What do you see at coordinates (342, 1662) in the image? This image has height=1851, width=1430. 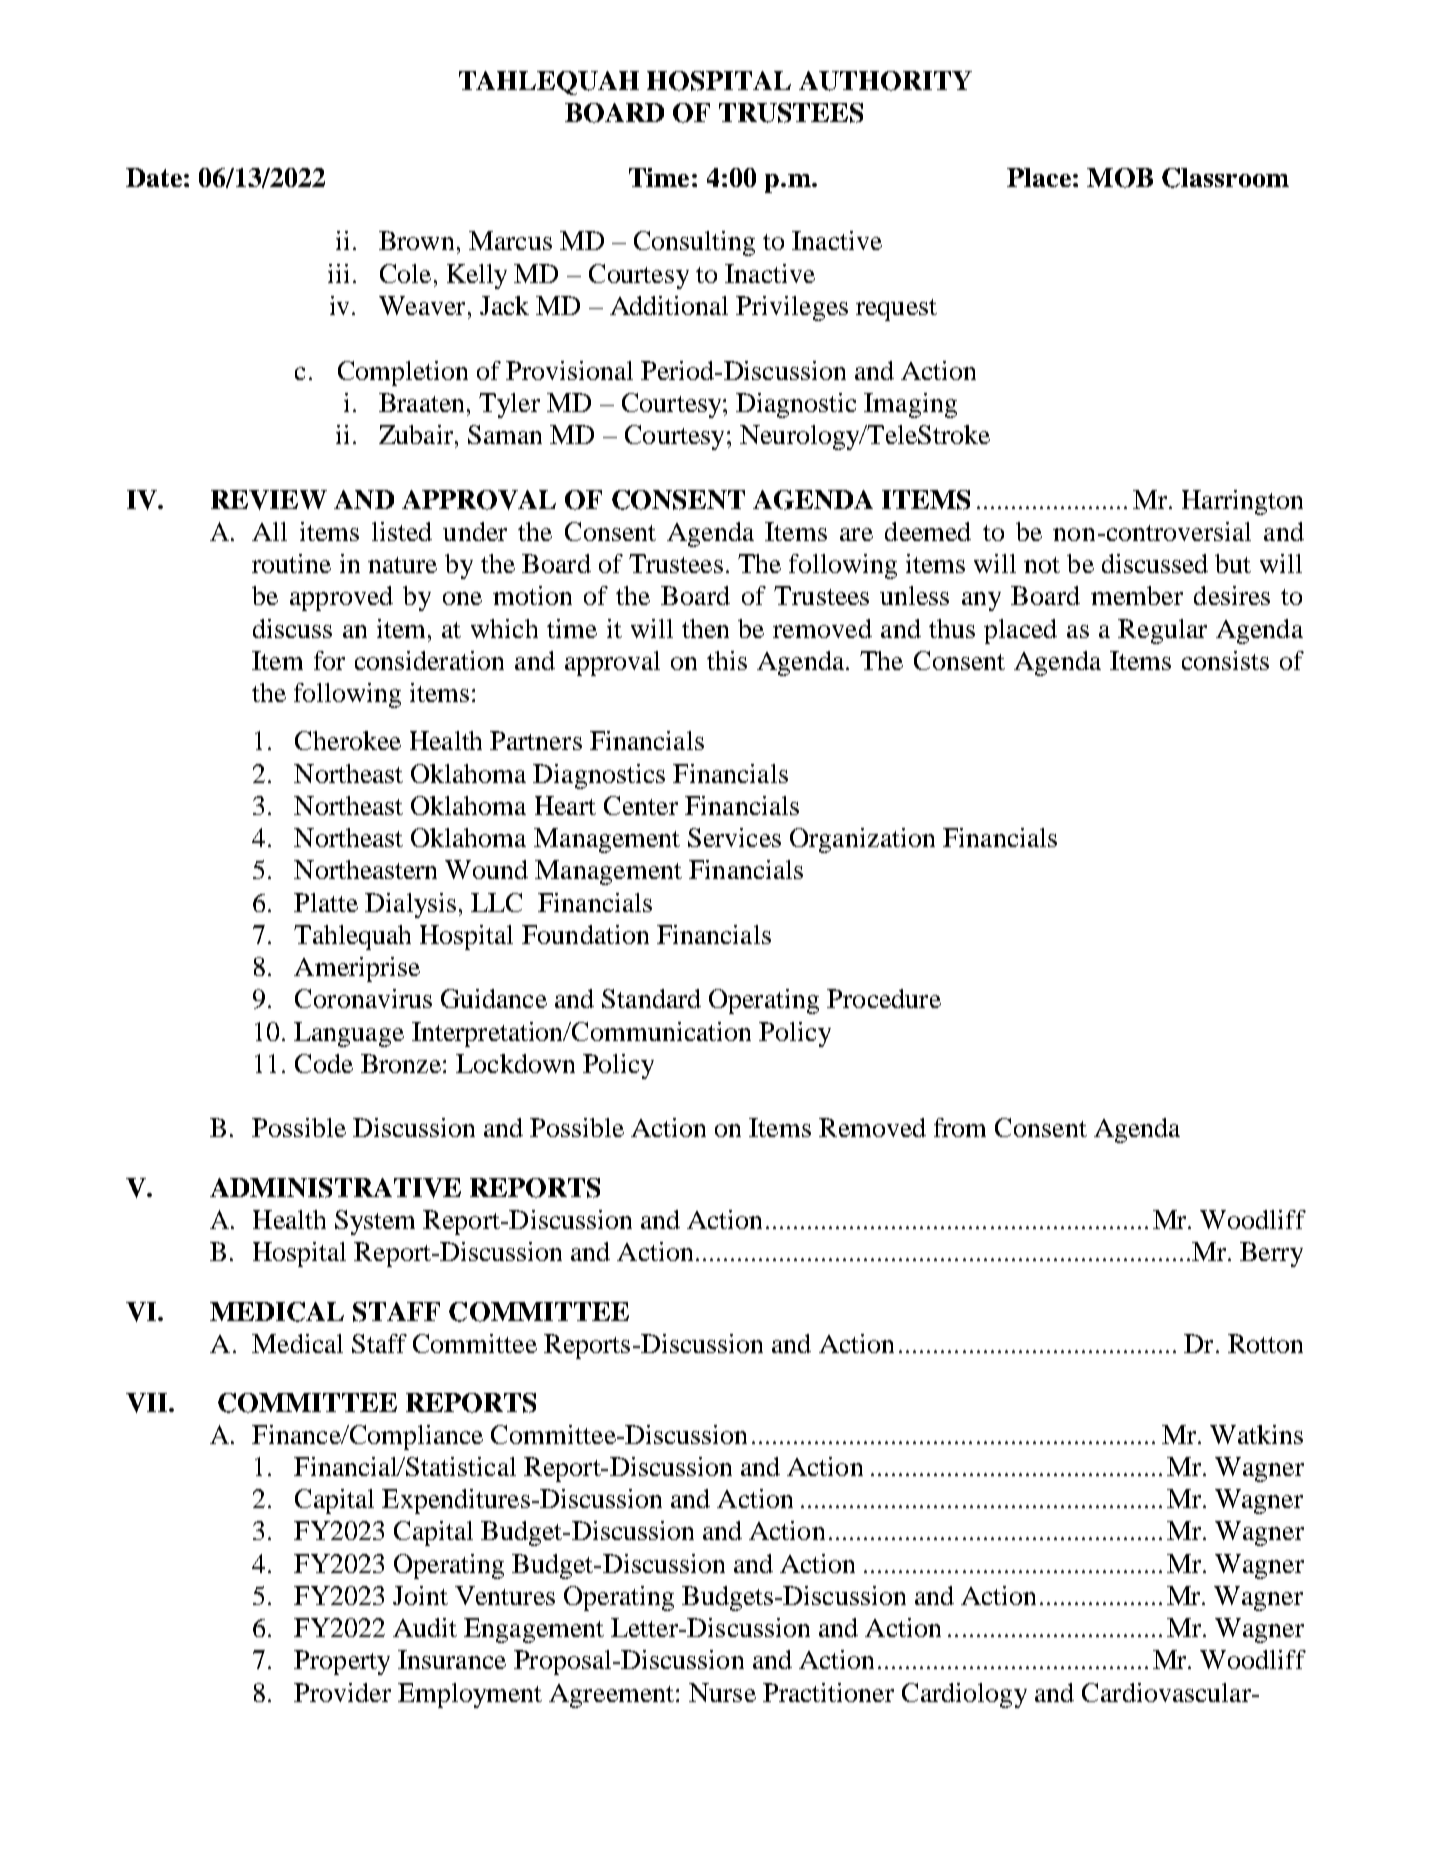 I see `Property` at bounding box center [342, 1662].
